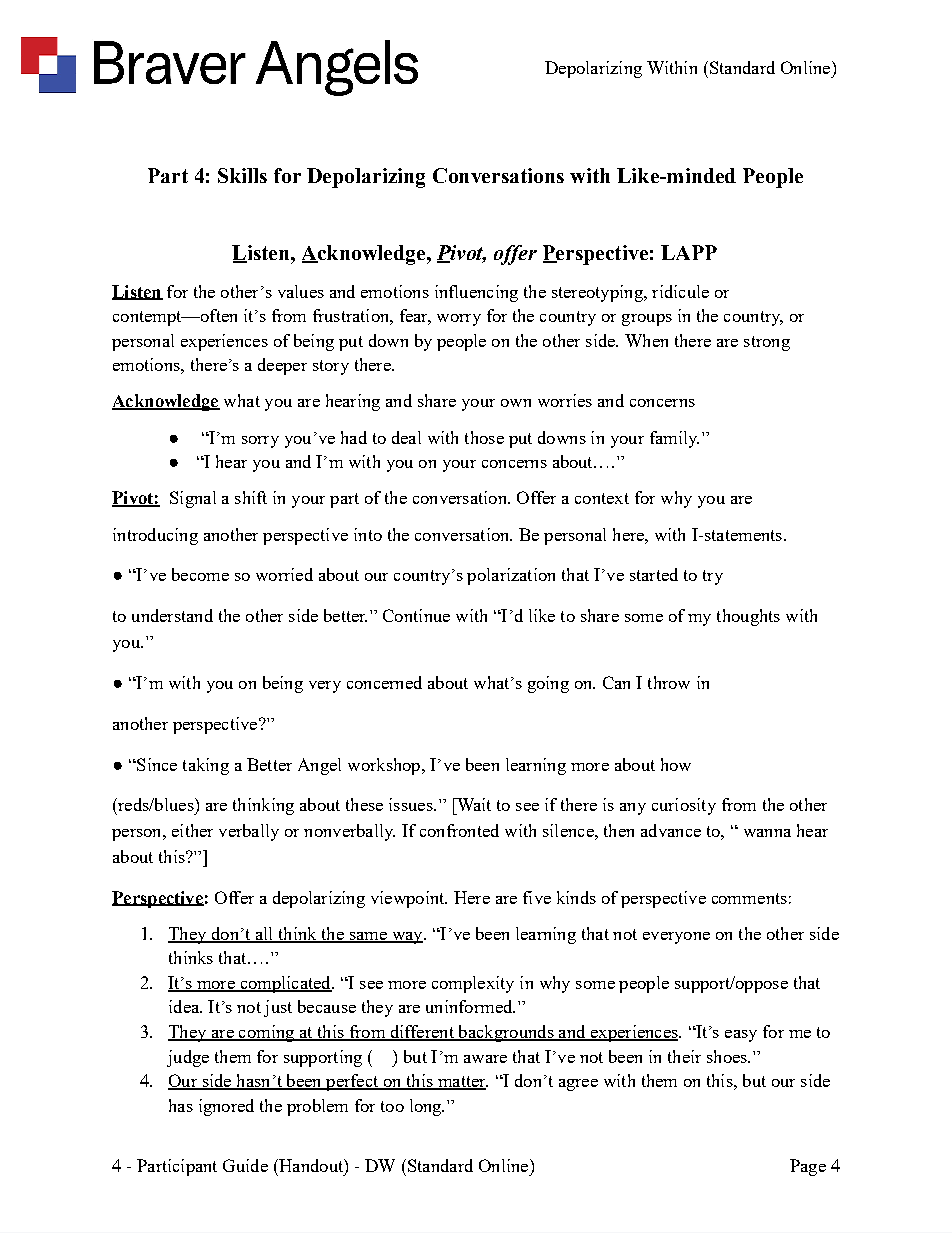  I want to click on Skills, so click(242, 175).
